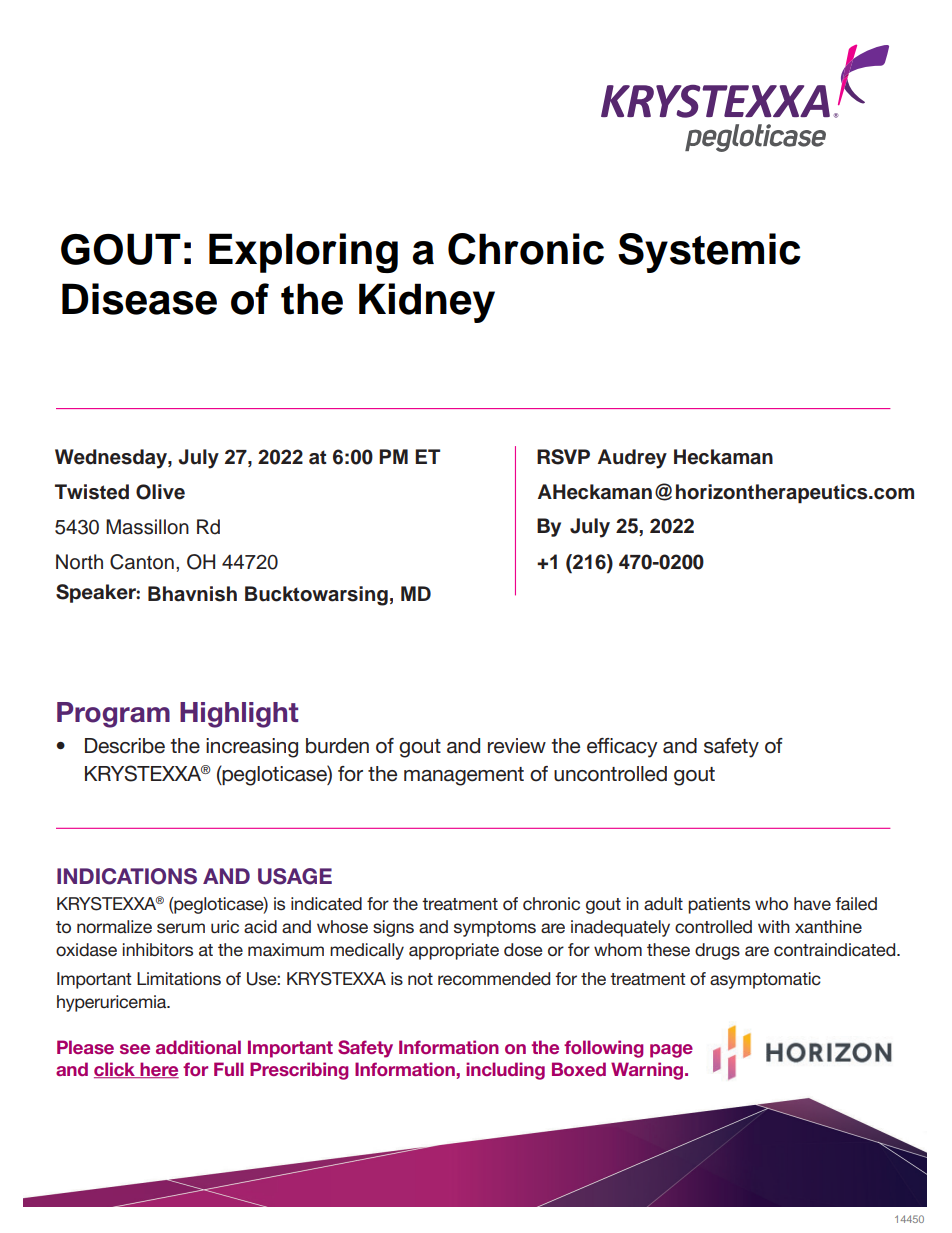 This screenshot has height=1233, width=952. Describe the element at coordinates (127, 876) in the screenshot. I see `INDICATIONS` at that location.
